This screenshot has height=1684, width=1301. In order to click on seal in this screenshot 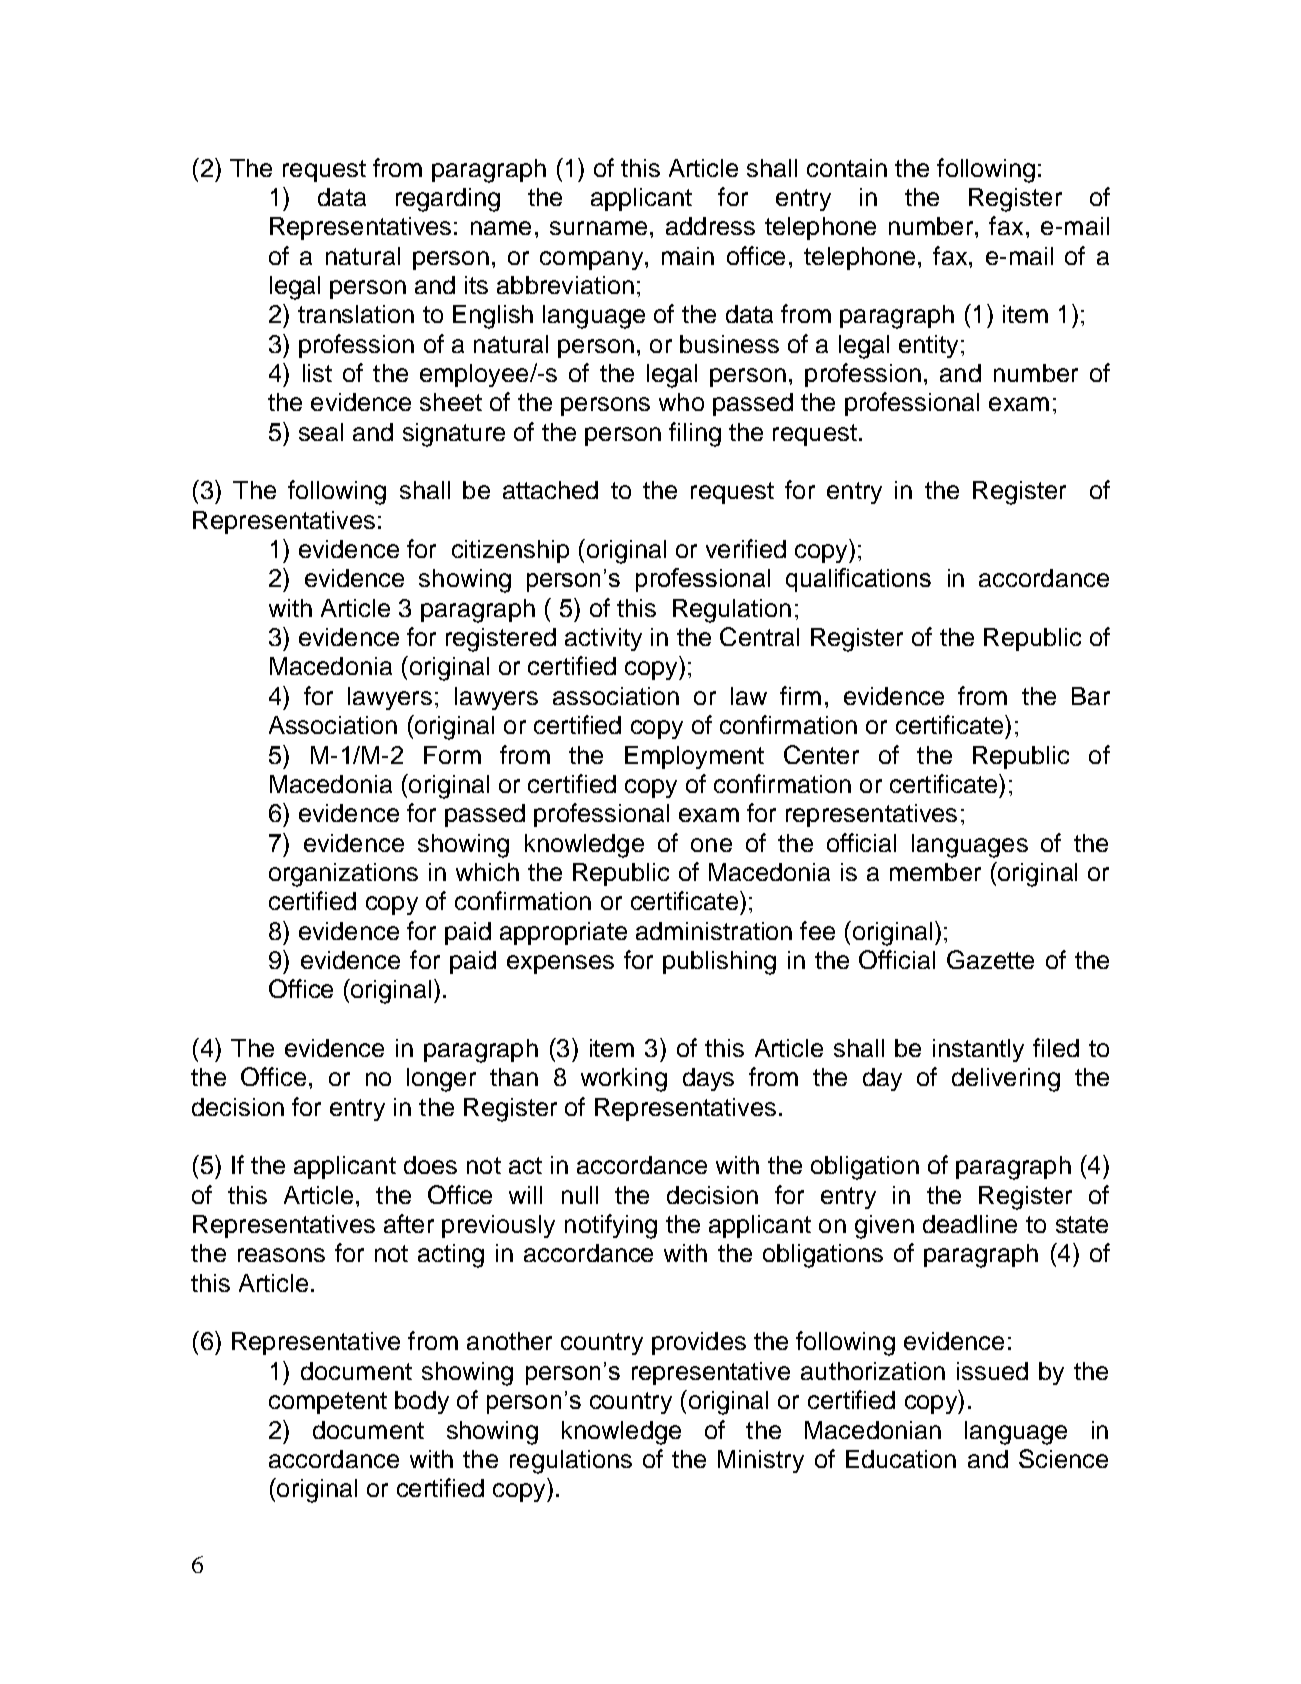, I will do `click(321, 432)`.
